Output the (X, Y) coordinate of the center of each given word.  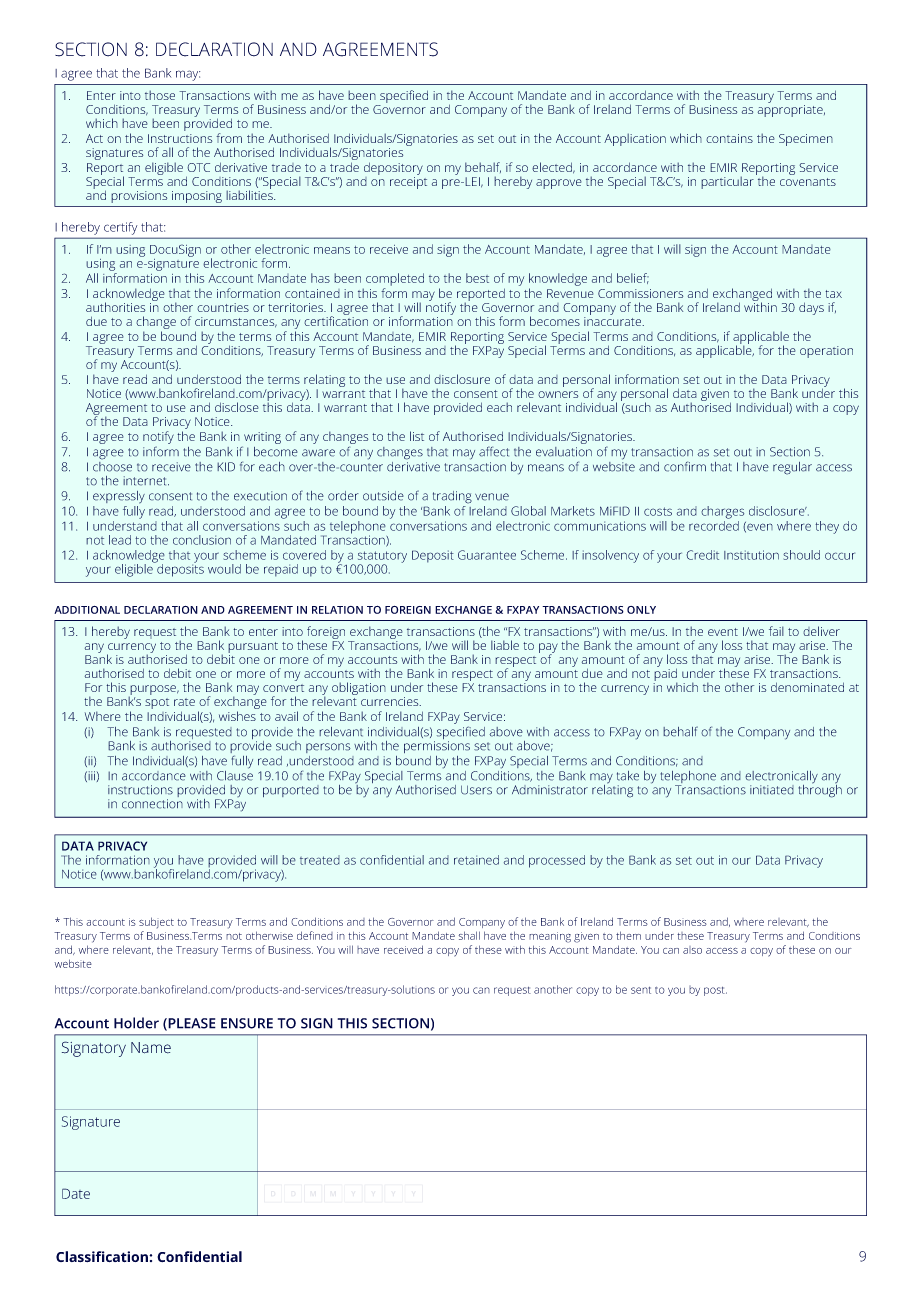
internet (146, 481)
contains (729, 138)
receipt (408, 183)
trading (452, 497)
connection (152, 804)
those (160, 95)
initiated (772, 790)
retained (476, 860)
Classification (103, 1256)
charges (722, 512)
